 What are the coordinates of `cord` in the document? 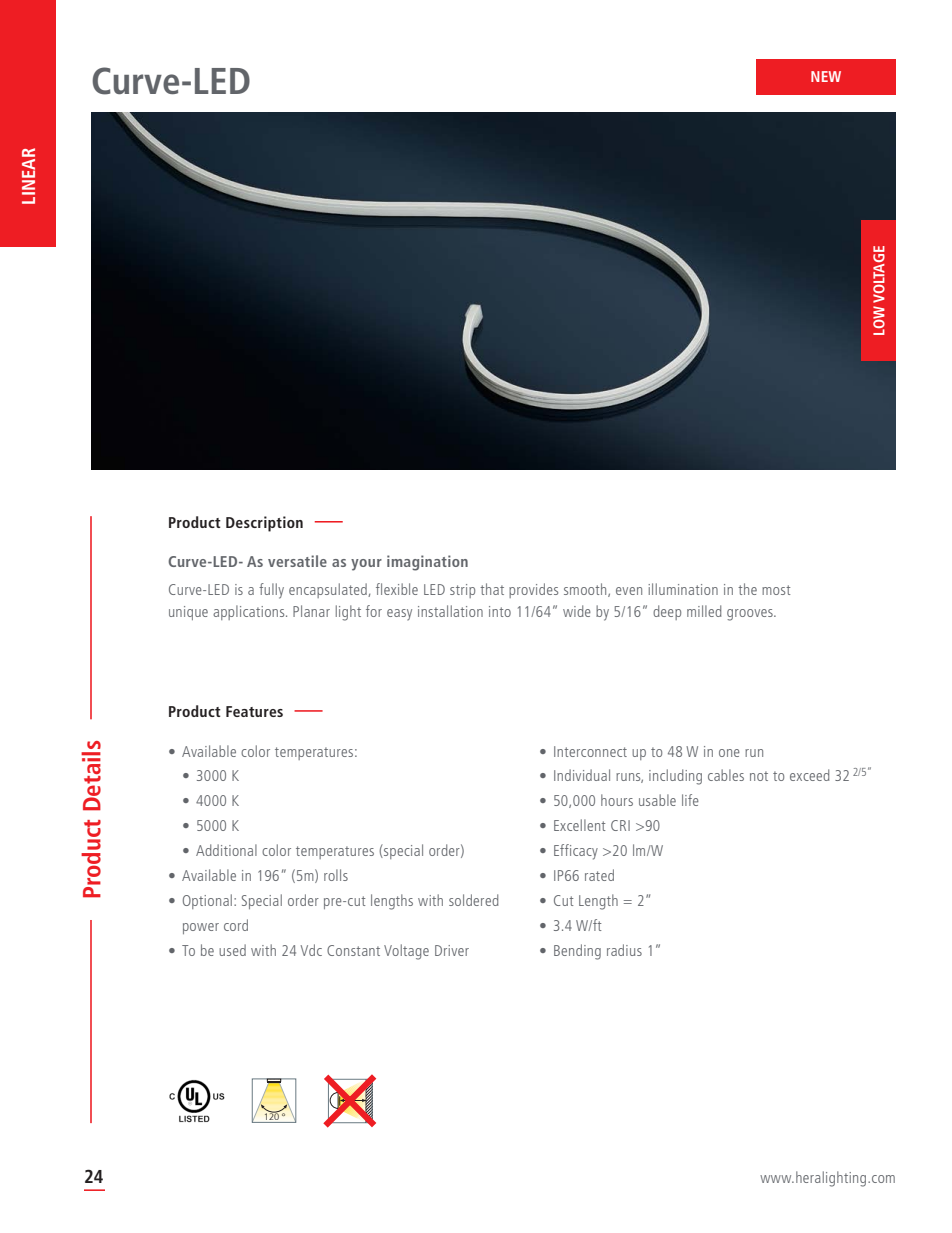 It's located at (236, 925).
